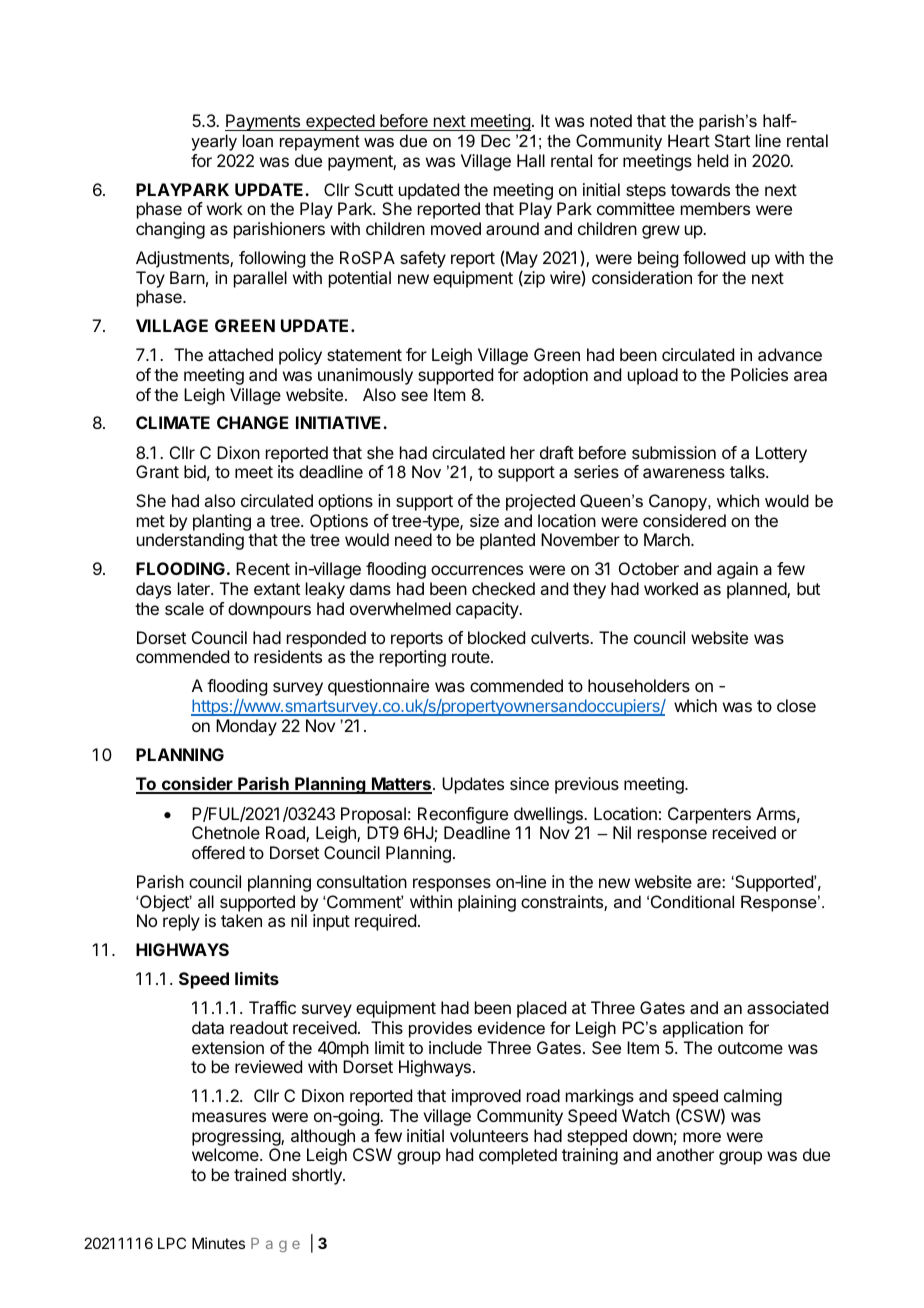  What do you see at coordinates (496, 140) in the screenshot?
I see `Dec` at bounding box center [496, 140].
